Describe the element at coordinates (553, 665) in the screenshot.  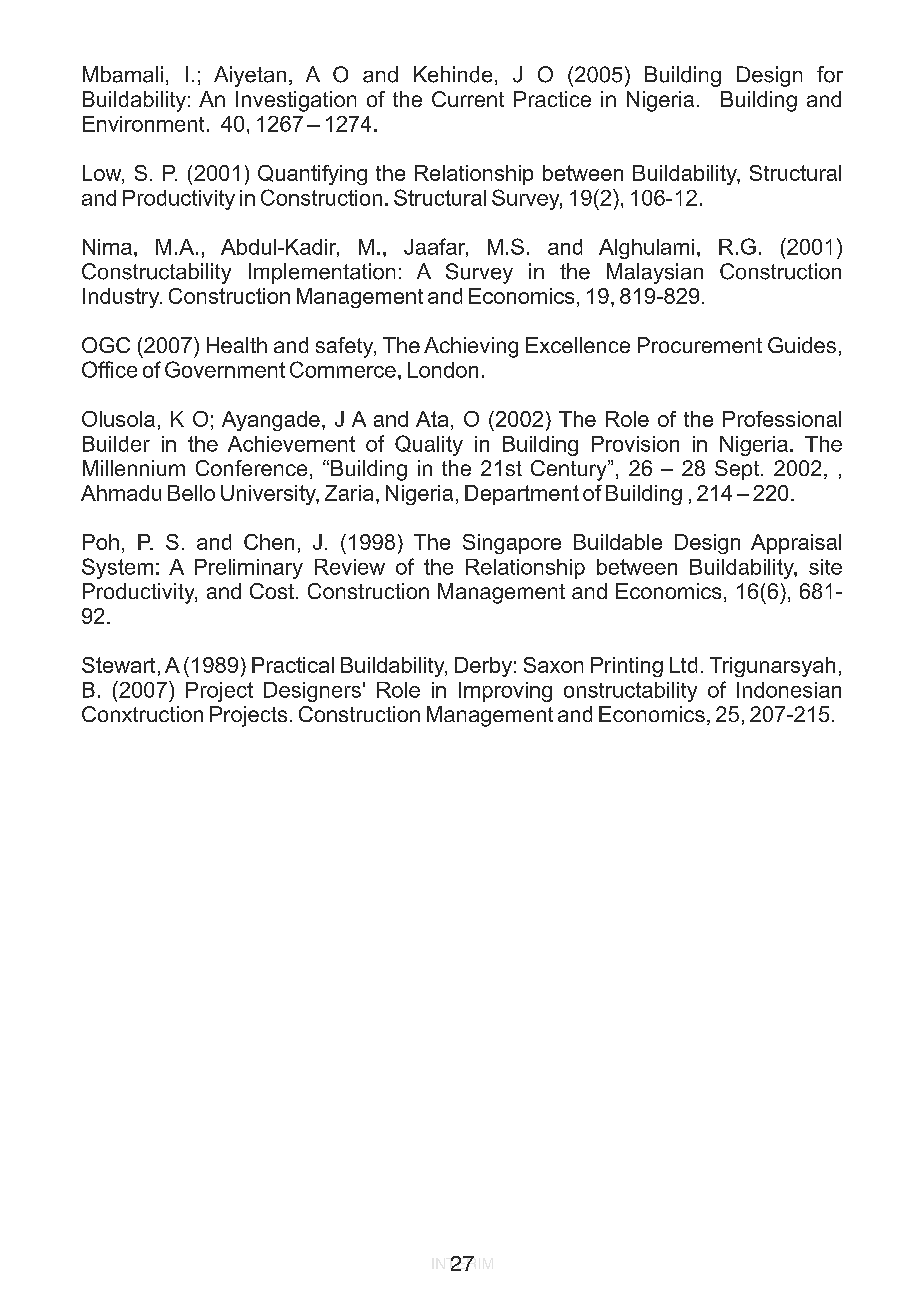
I see `Saxon` at that location.
